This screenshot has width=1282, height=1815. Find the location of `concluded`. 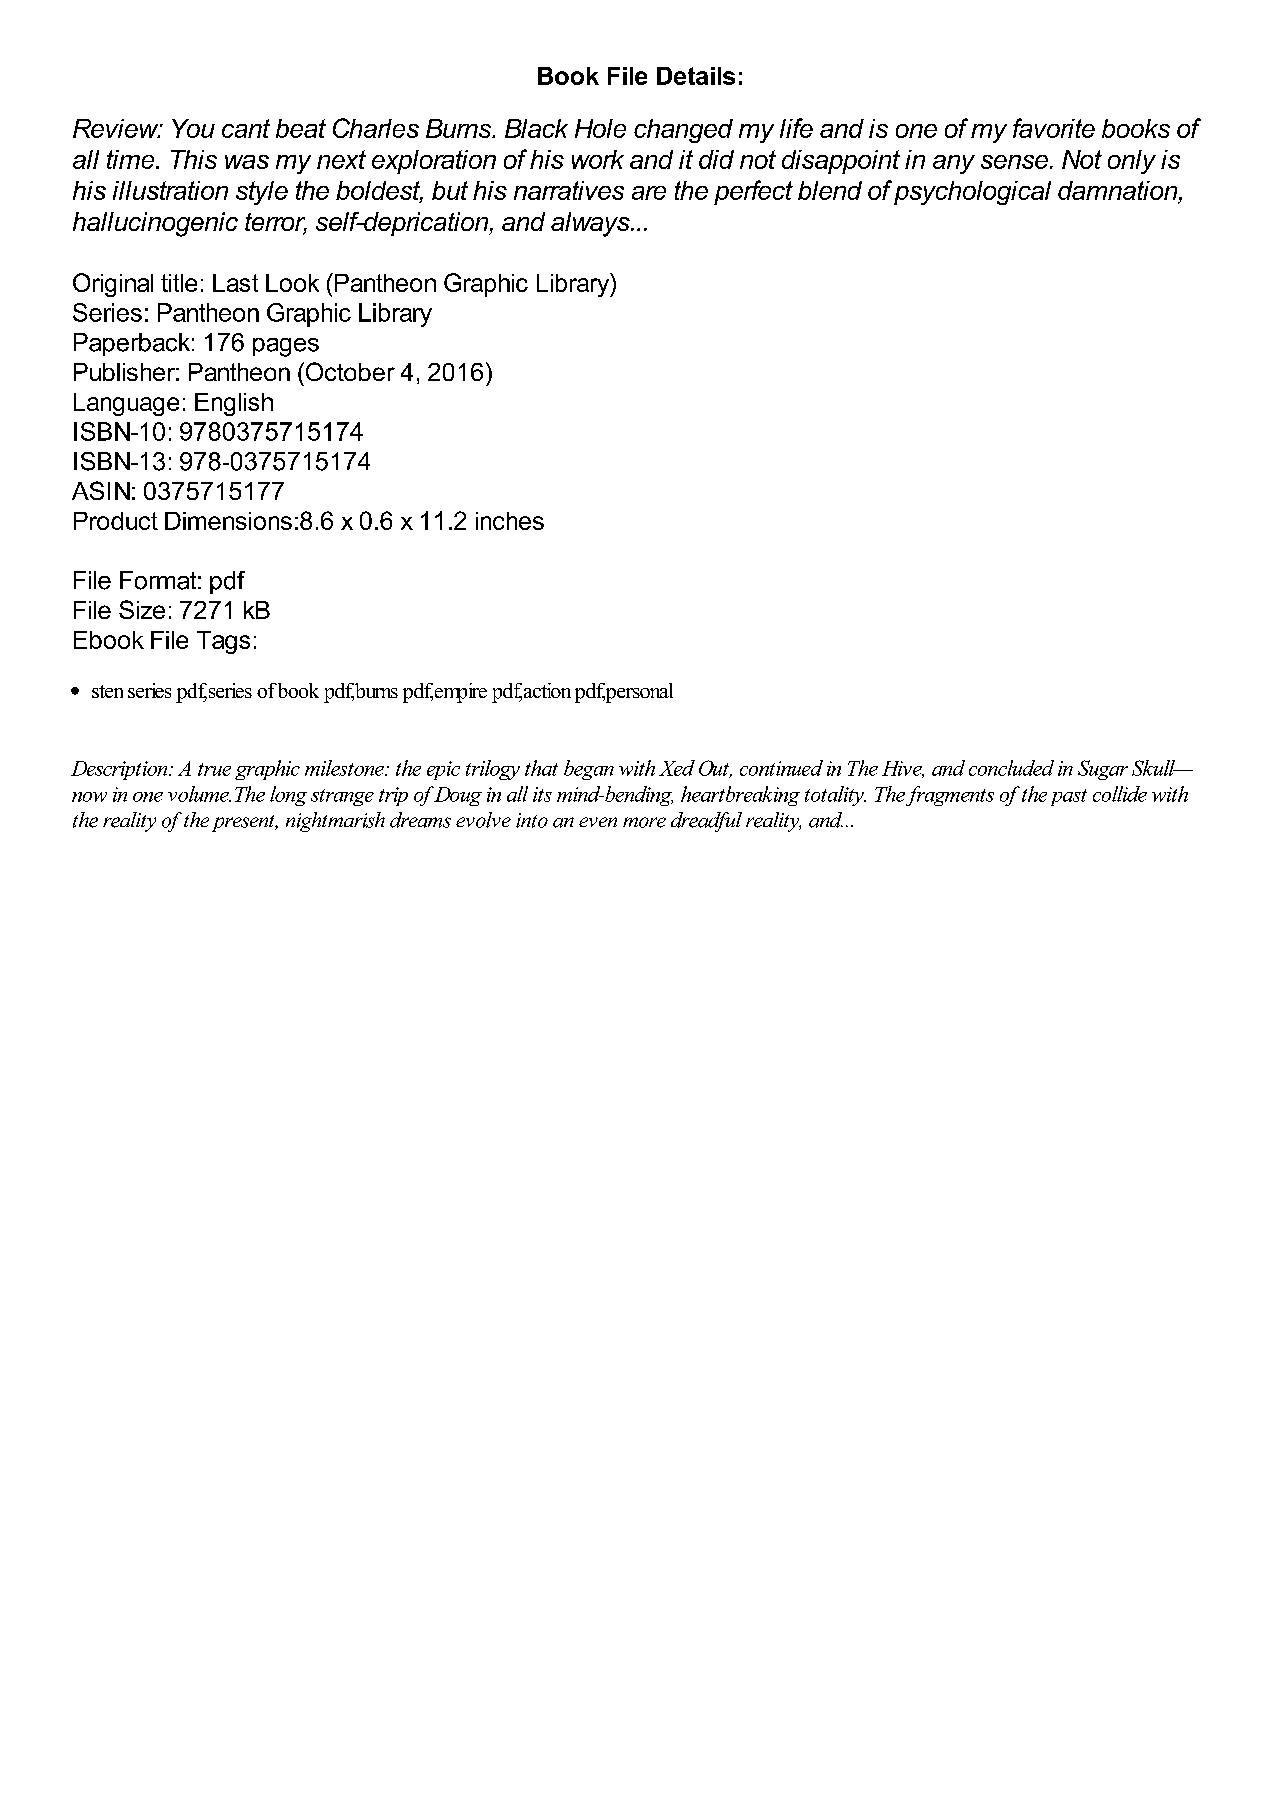

concluded is located at coordinates (1011, 768).
